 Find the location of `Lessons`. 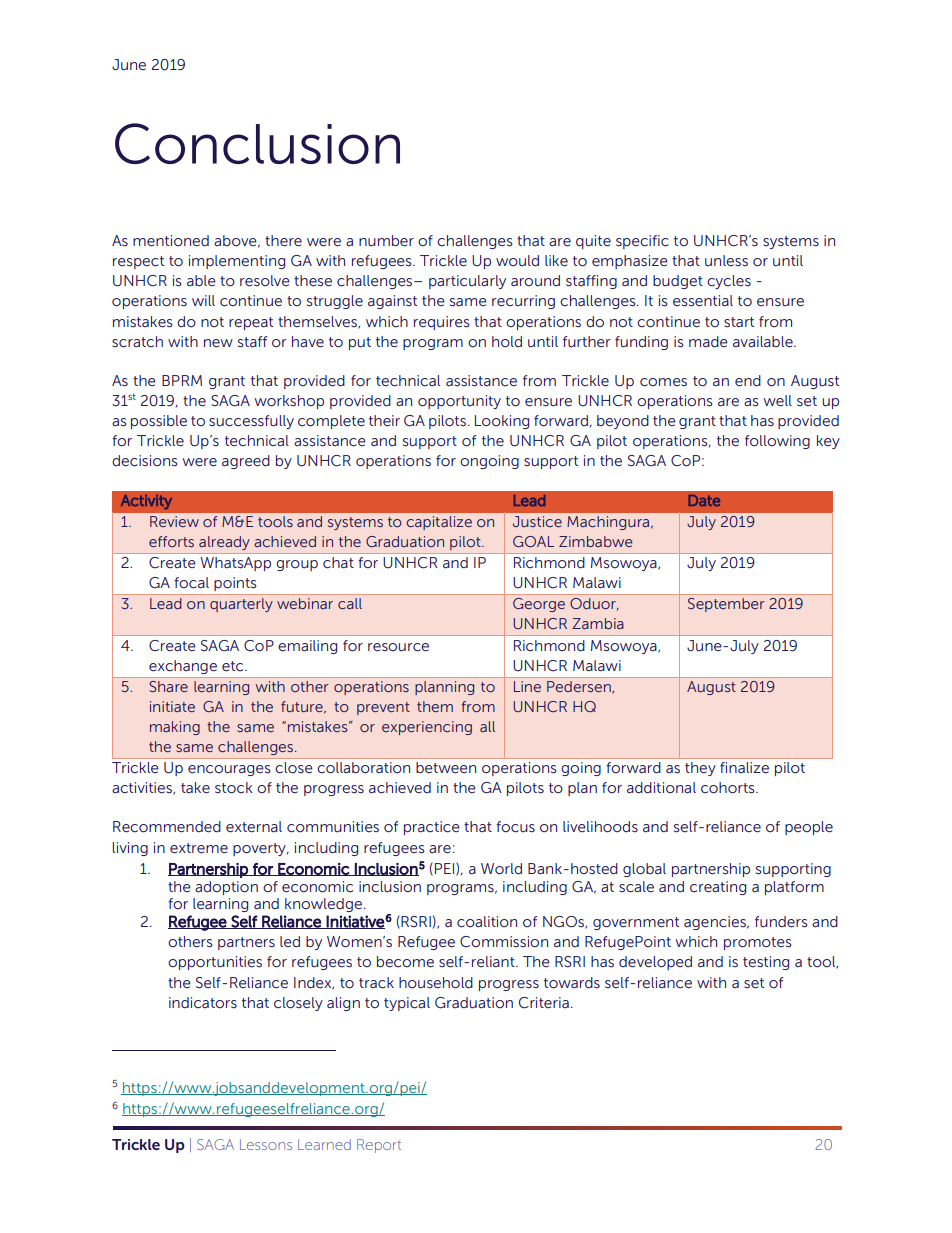

Lessons is located at coordinates (266, 1144).
